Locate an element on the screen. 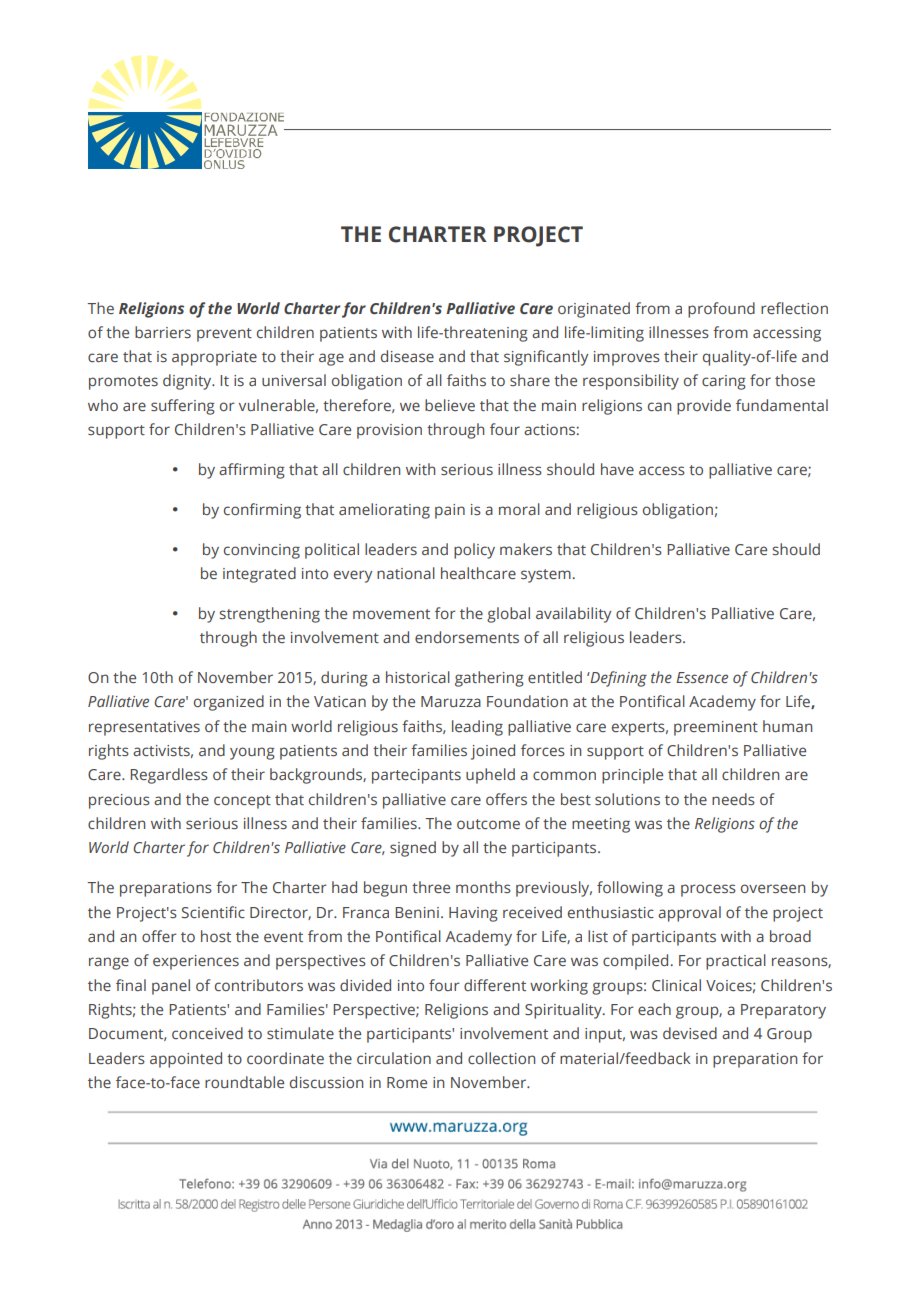 This screenshot has height=1308, width=924. organized is located at coordinates (229, 703).
